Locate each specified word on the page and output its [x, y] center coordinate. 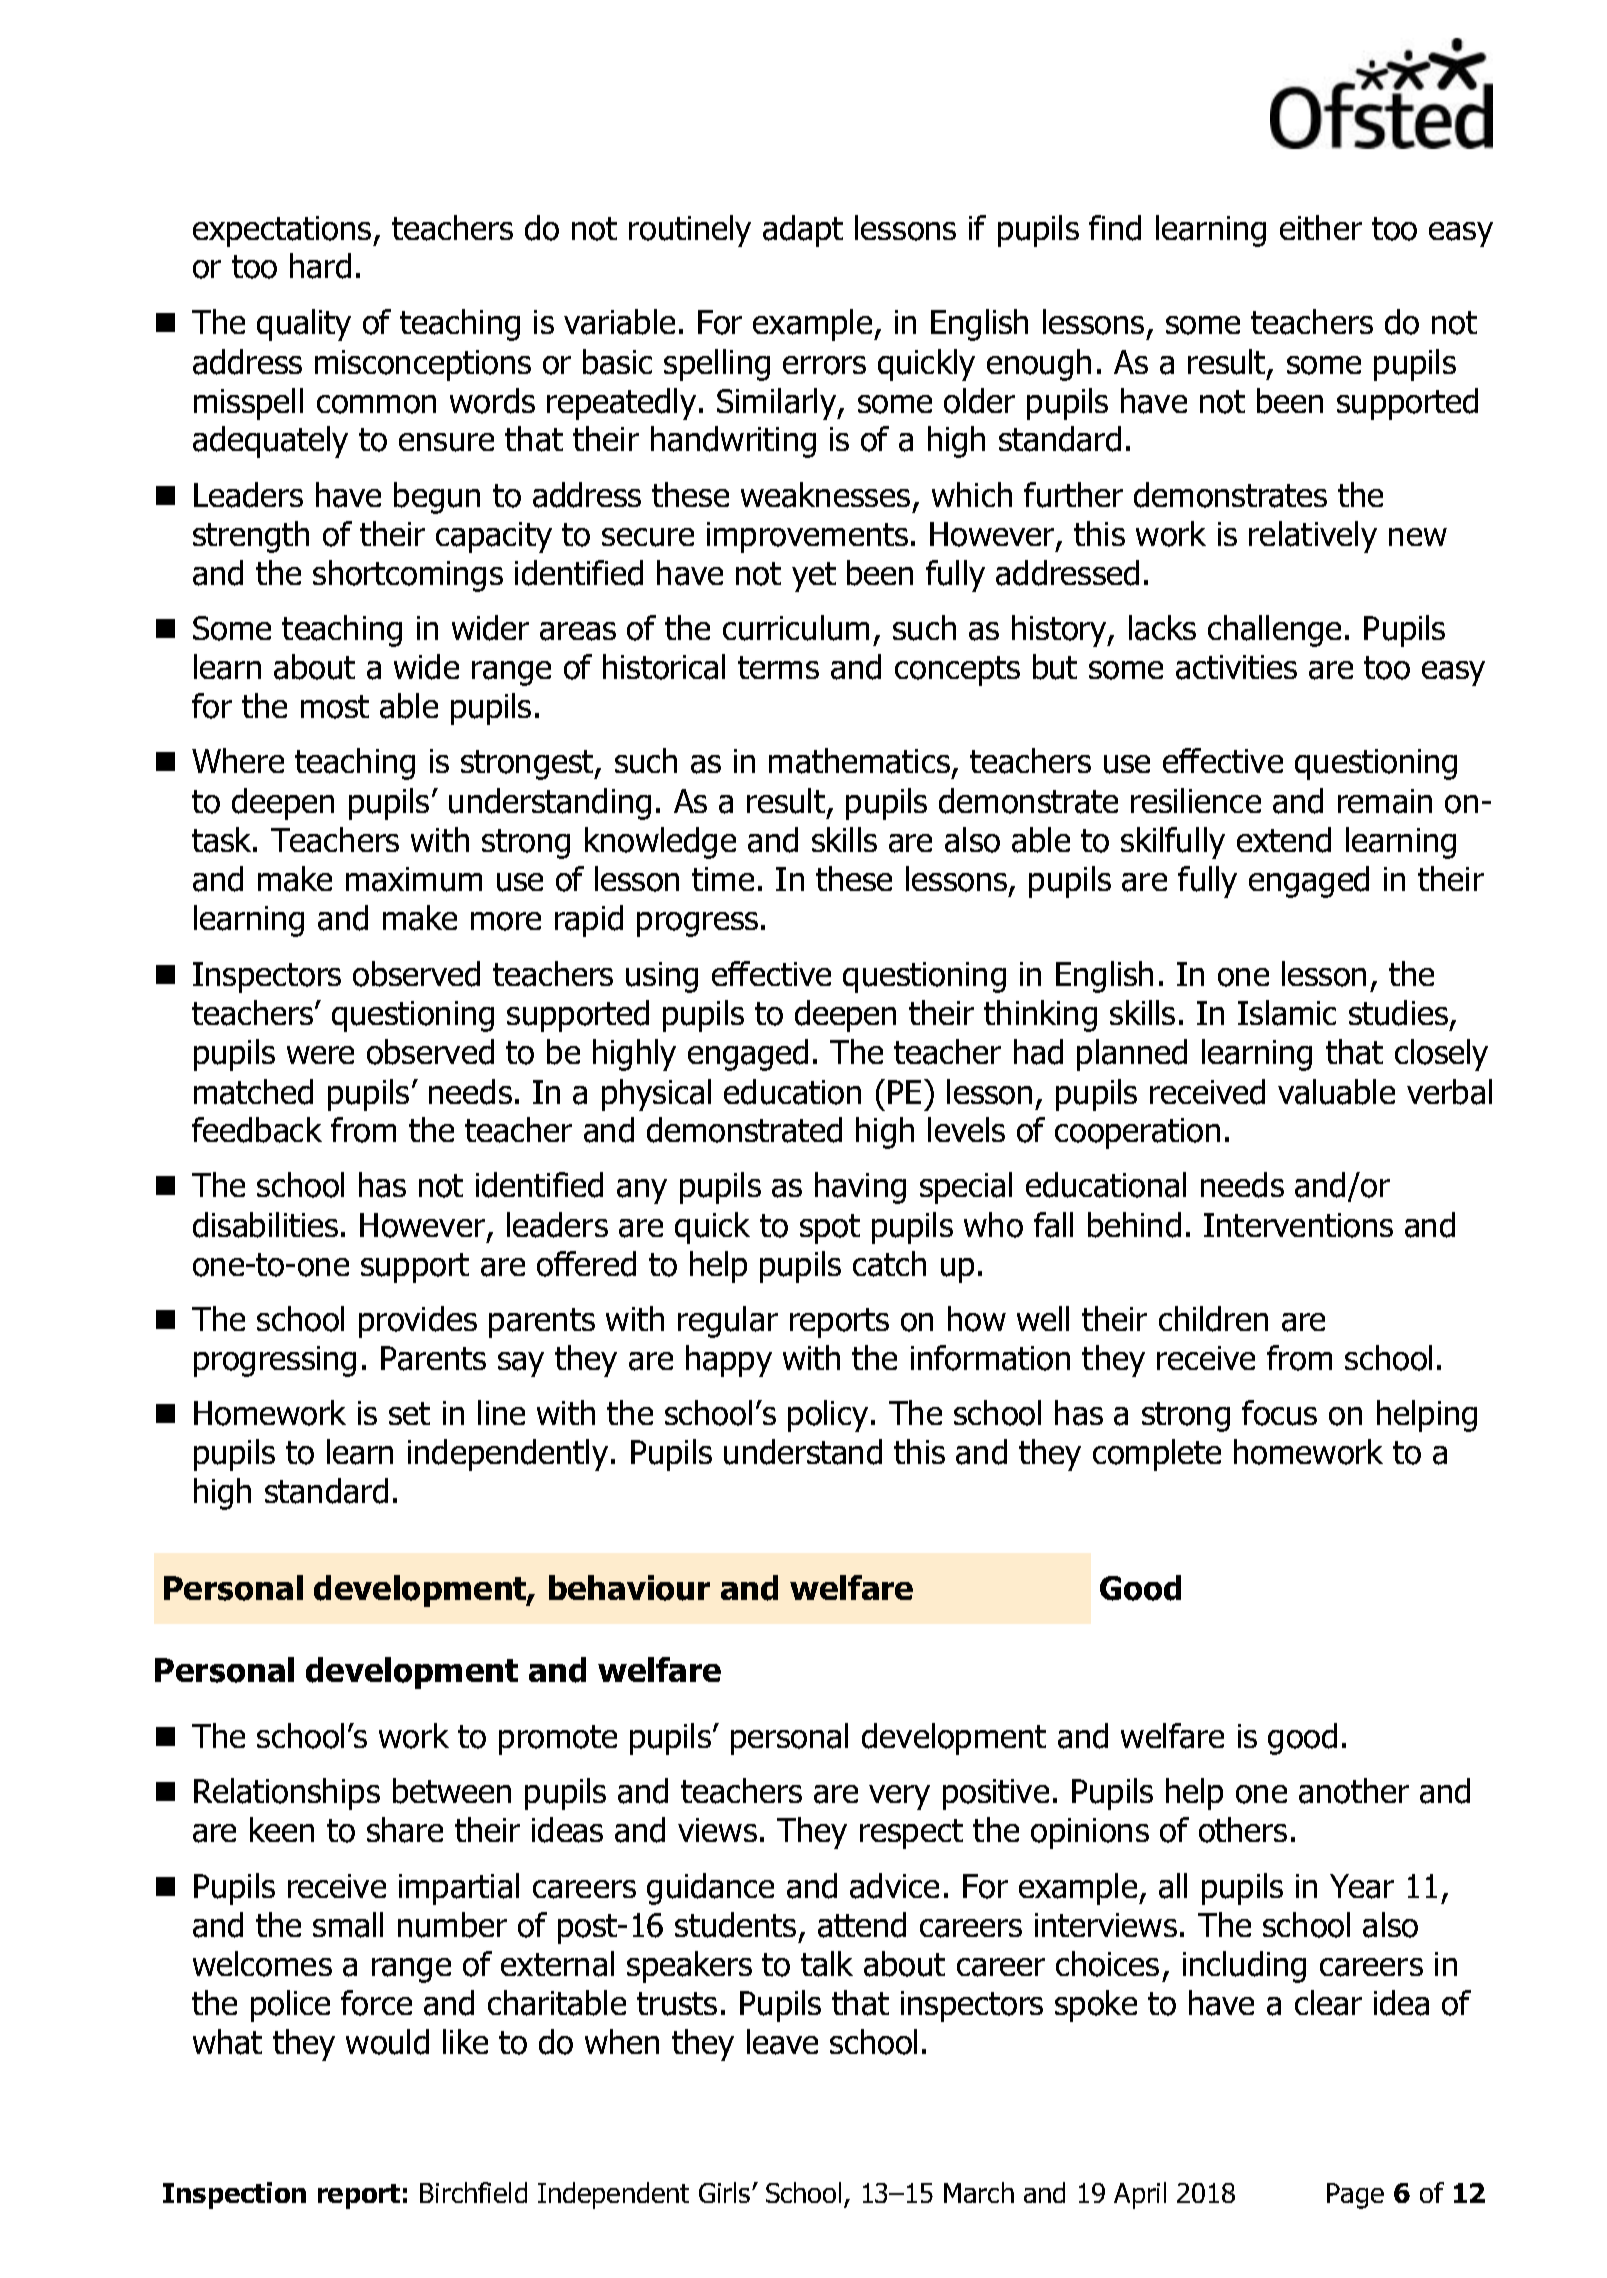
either [1321, 227]
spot [830, 1229]
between [452, 1791]
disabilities [265, 1225]
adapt [803, 231]
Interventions [1298, 1225]
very [899, 1797]
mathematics [859, 761]
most [335, 707]
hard [320, 266]
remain [1385, 801]
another [1354, 1791]
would [387, 2042]
